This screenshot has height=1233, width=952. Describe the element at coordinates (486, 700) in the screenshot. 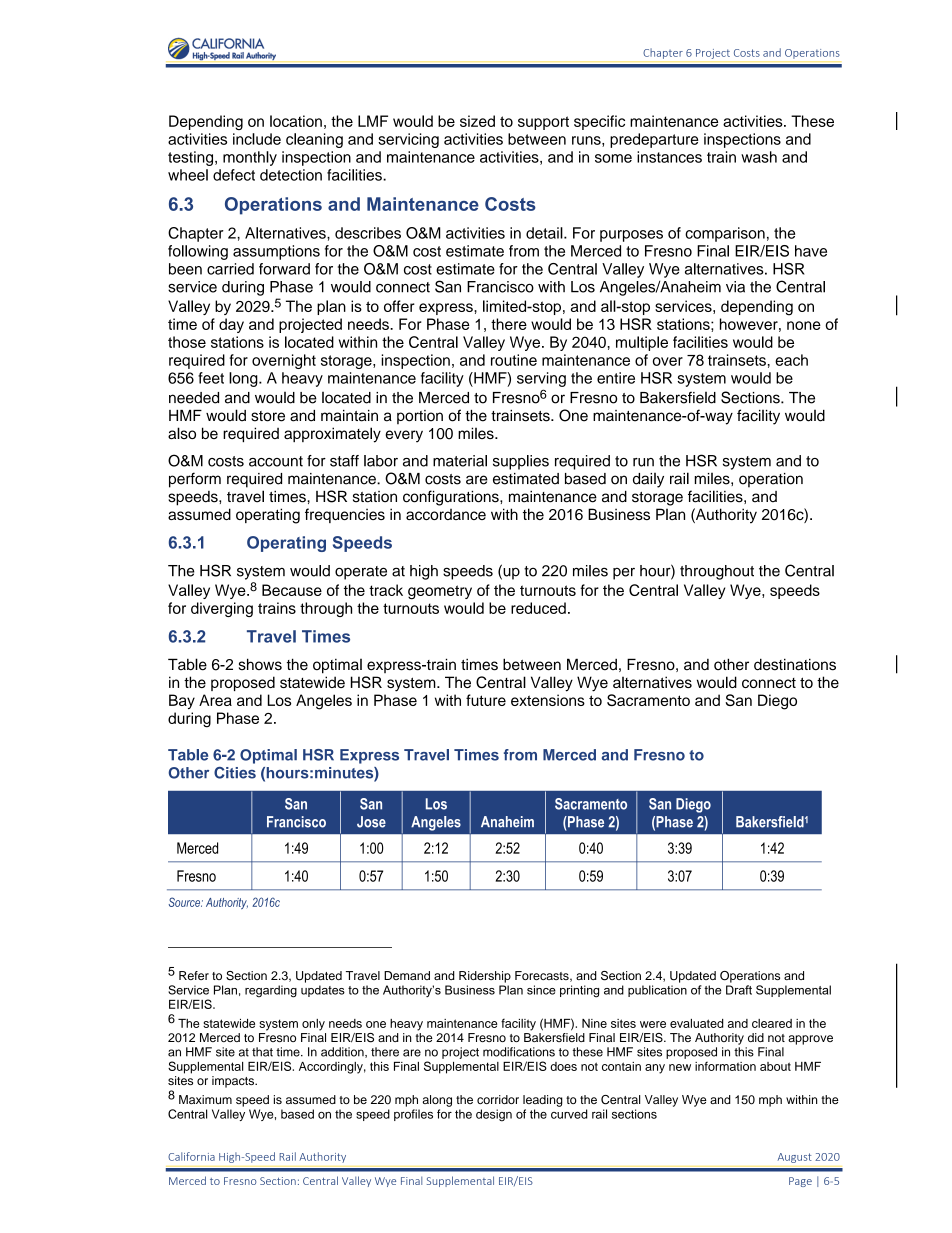

I see `future` at that location.
